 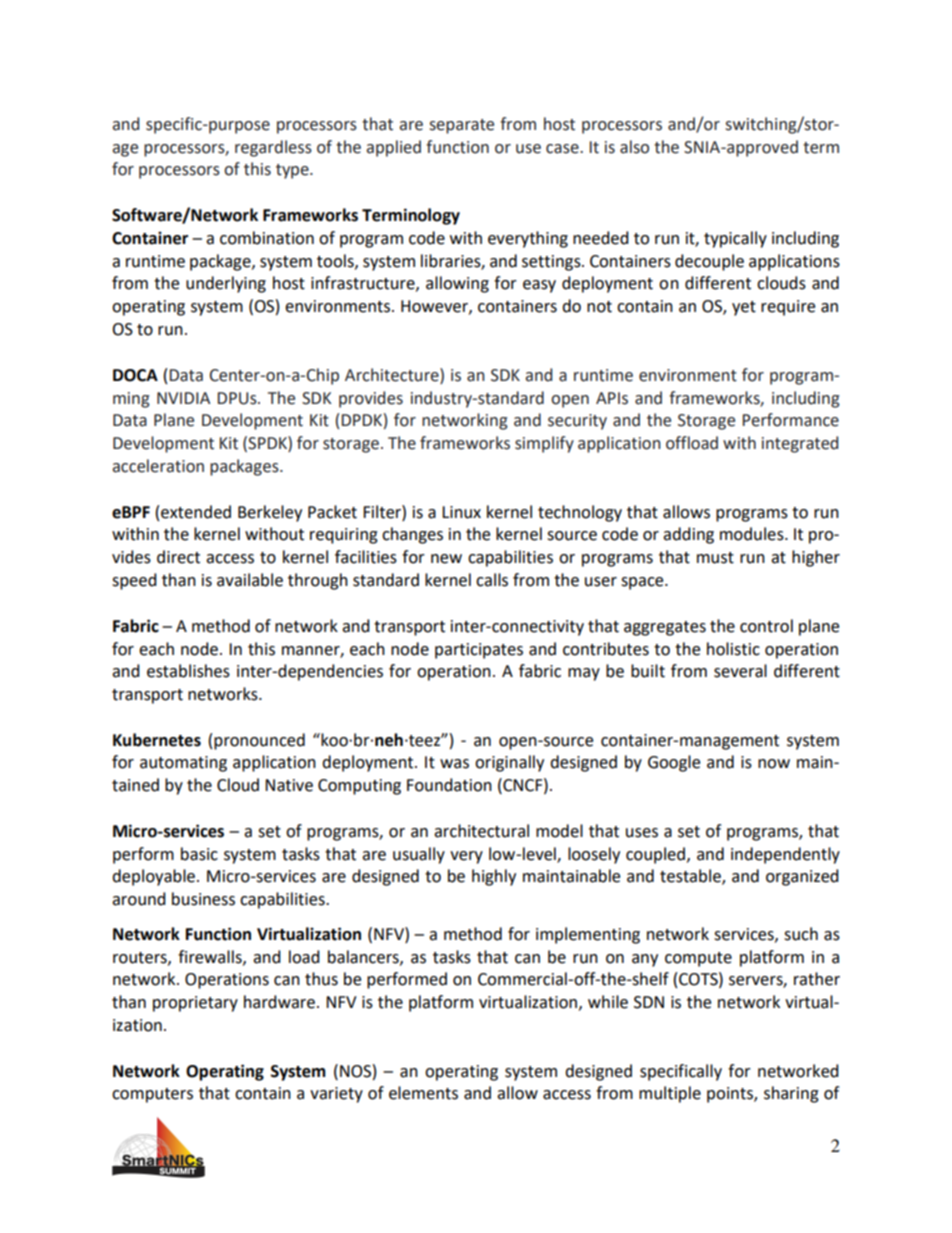 I want to click on points, so click(x=731, y=1095).
